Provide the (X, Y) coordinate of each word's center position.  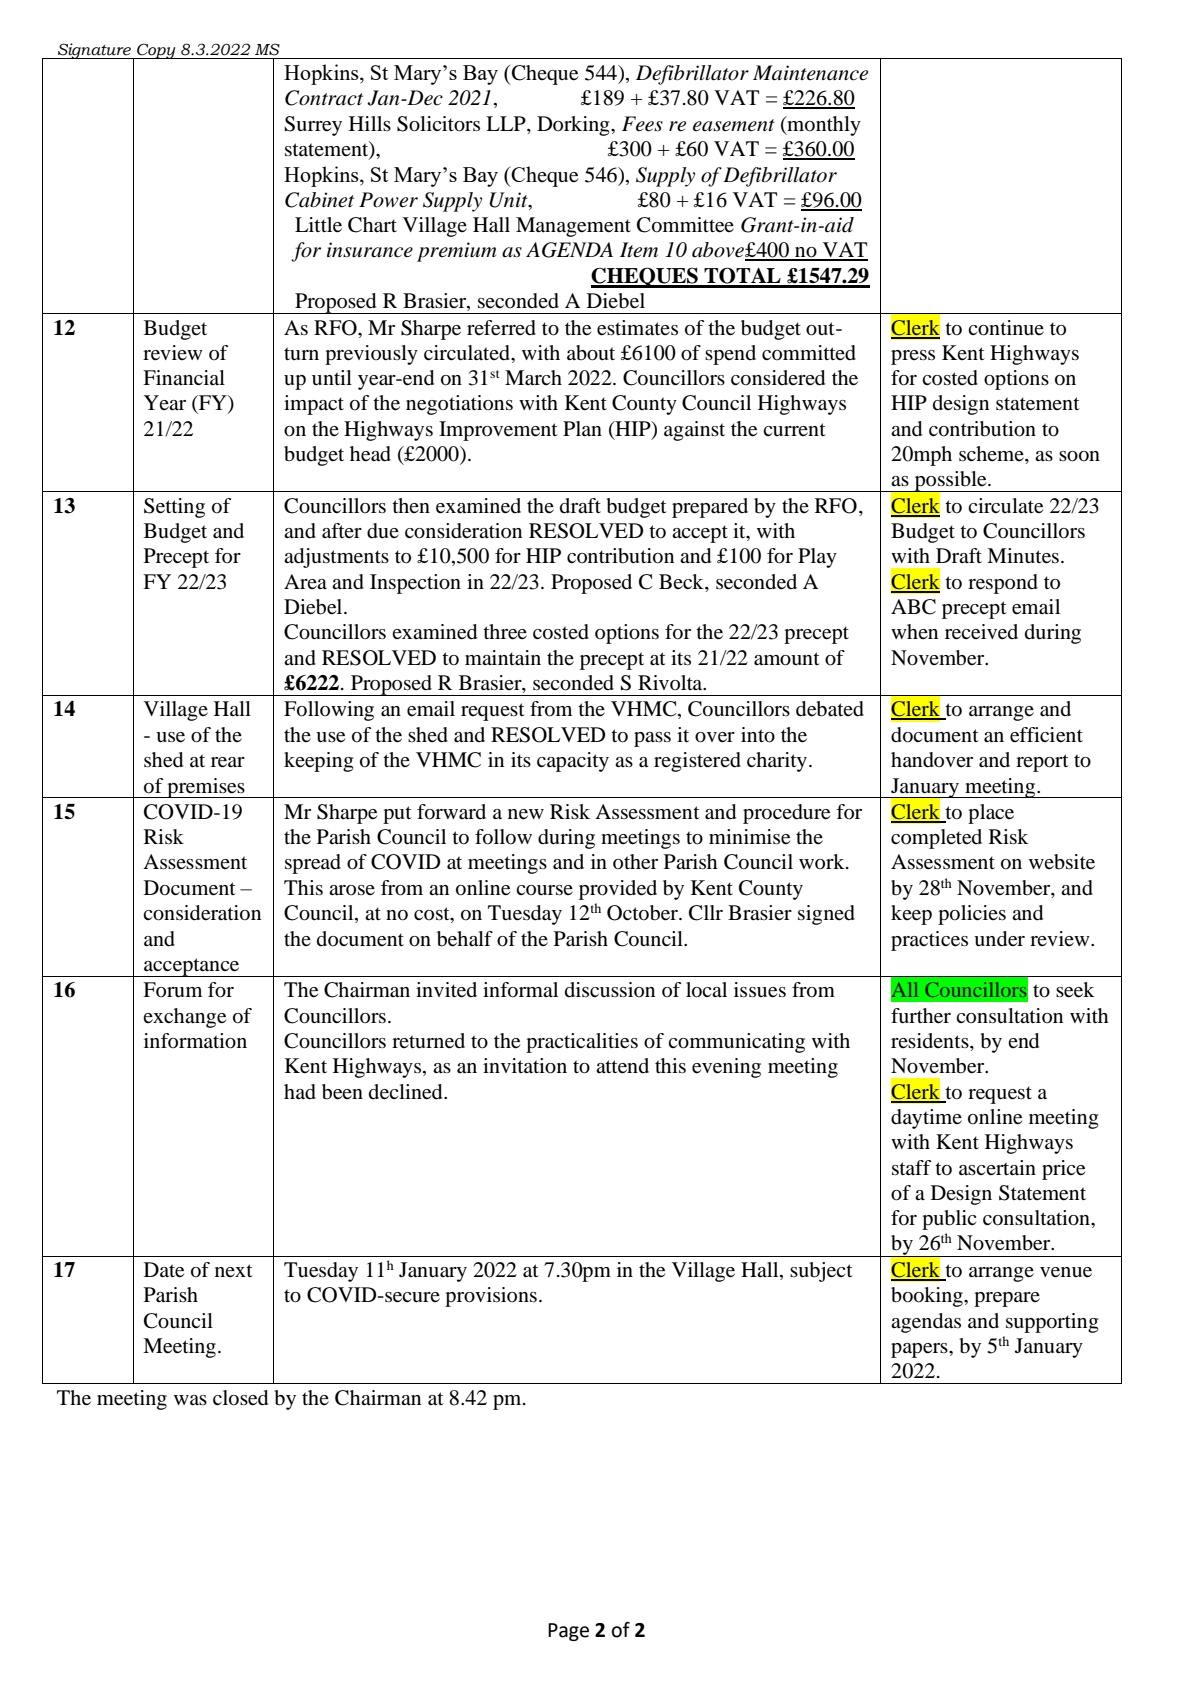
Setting (174, 508)
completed (936, 839)
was (190, 1400)
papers (920, 1350)
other (635, 862)
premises (206, 788)
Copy (156, 51)
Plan (582, 428)
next (234, 1270)
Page (568, 1632)
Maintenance (810, 73)
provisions (491, 1297)
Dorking (574, 126)
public (949, 1220)
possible (950, 482)
